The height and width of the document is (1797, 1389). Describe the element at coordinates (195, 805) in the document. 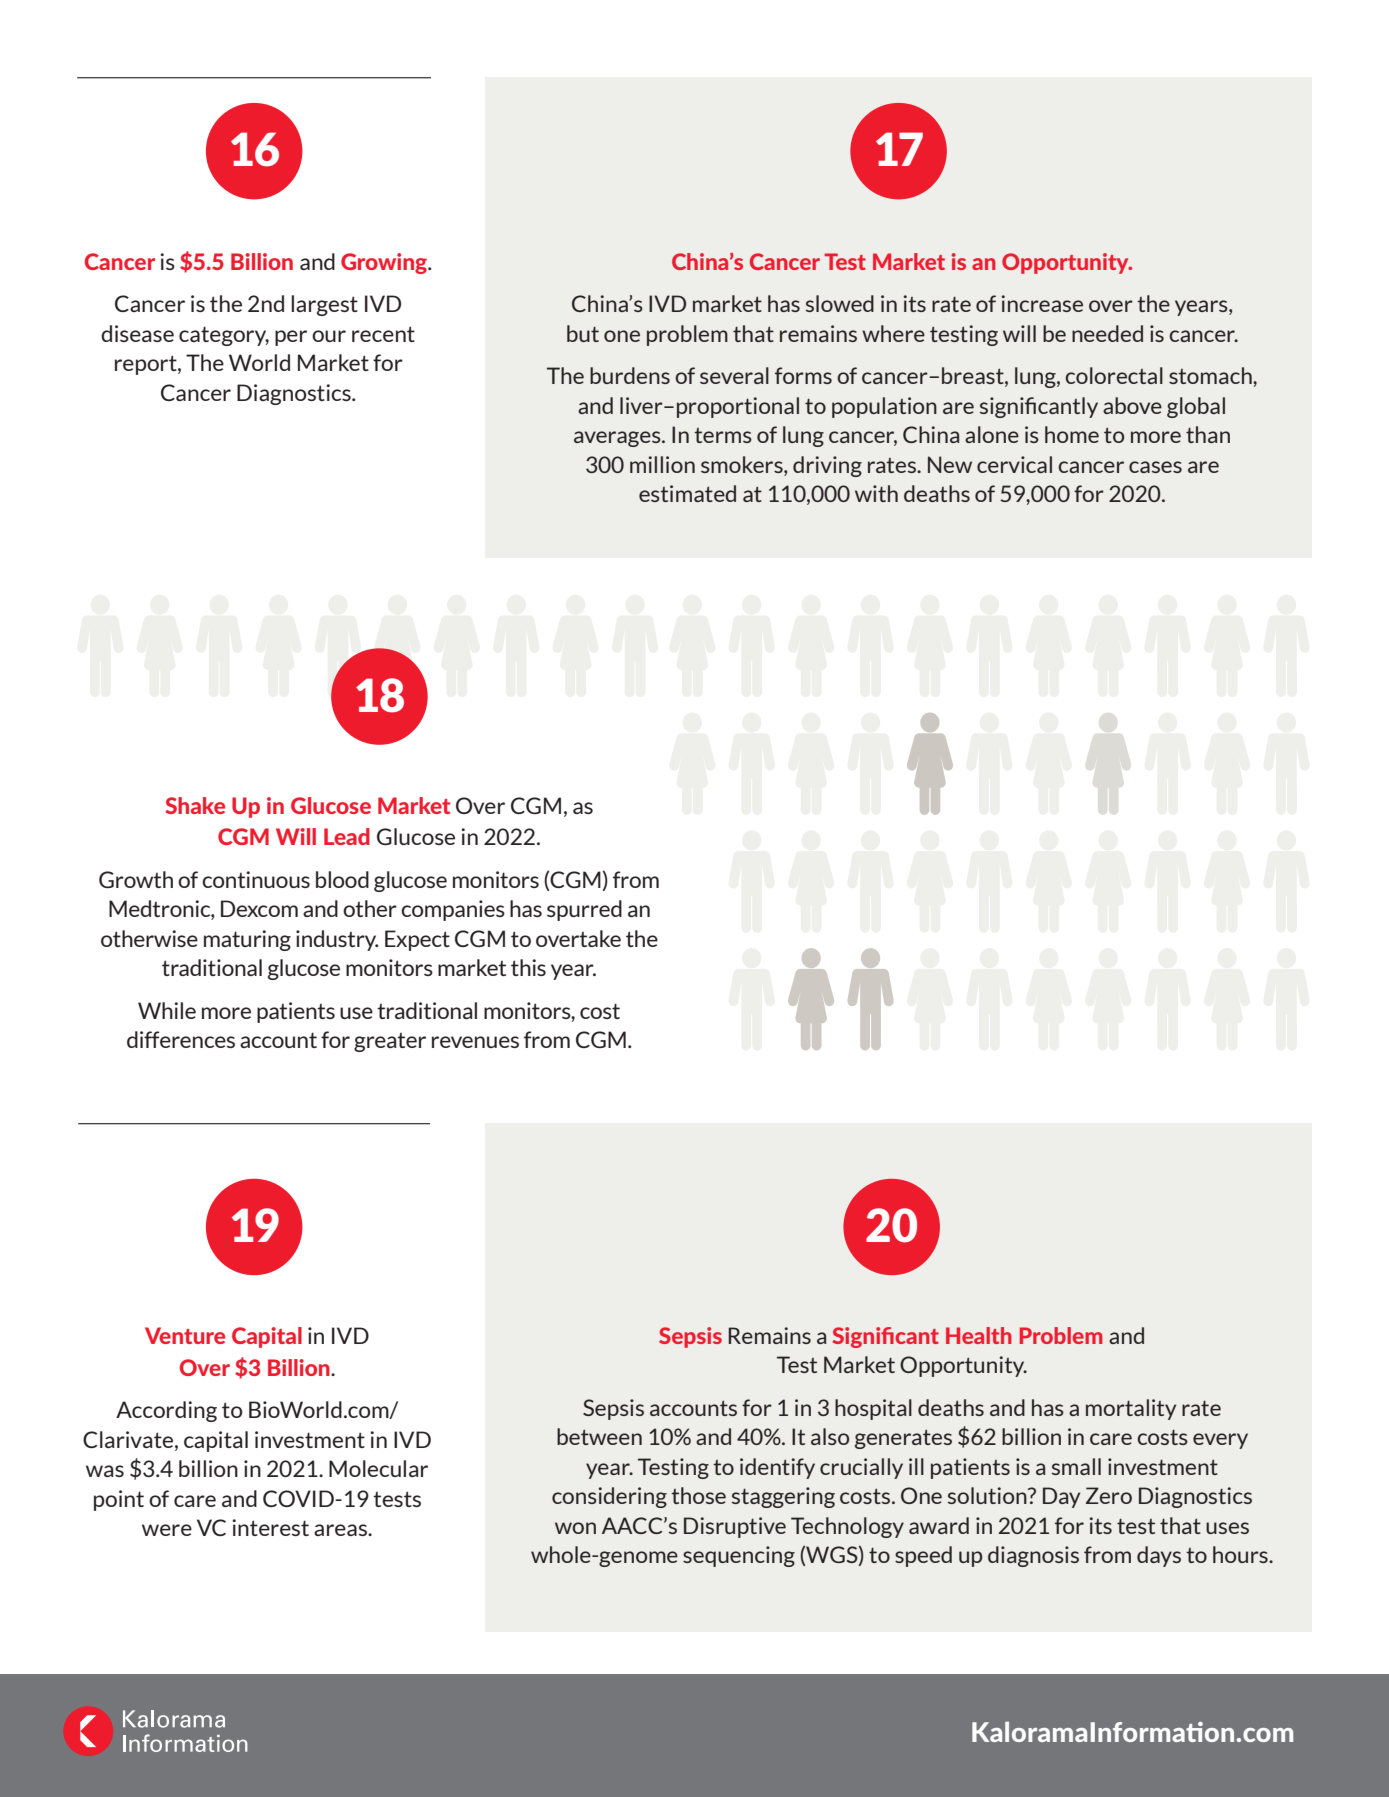

I see `Shake` at that location.
